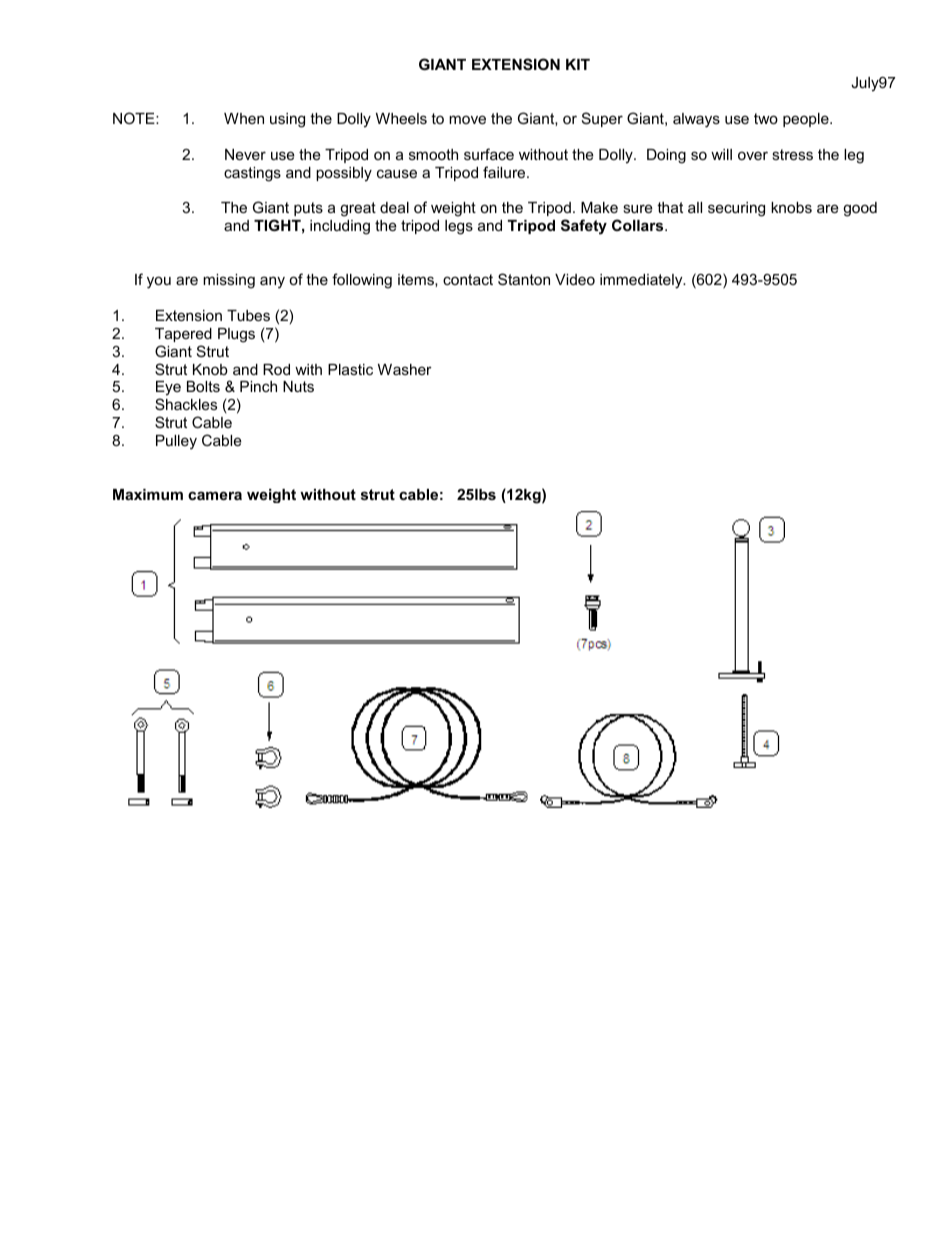 The image size is (952, 1233). Describe the element at coordinates (236, 335) in the document. I see `Plugs` at that location.
